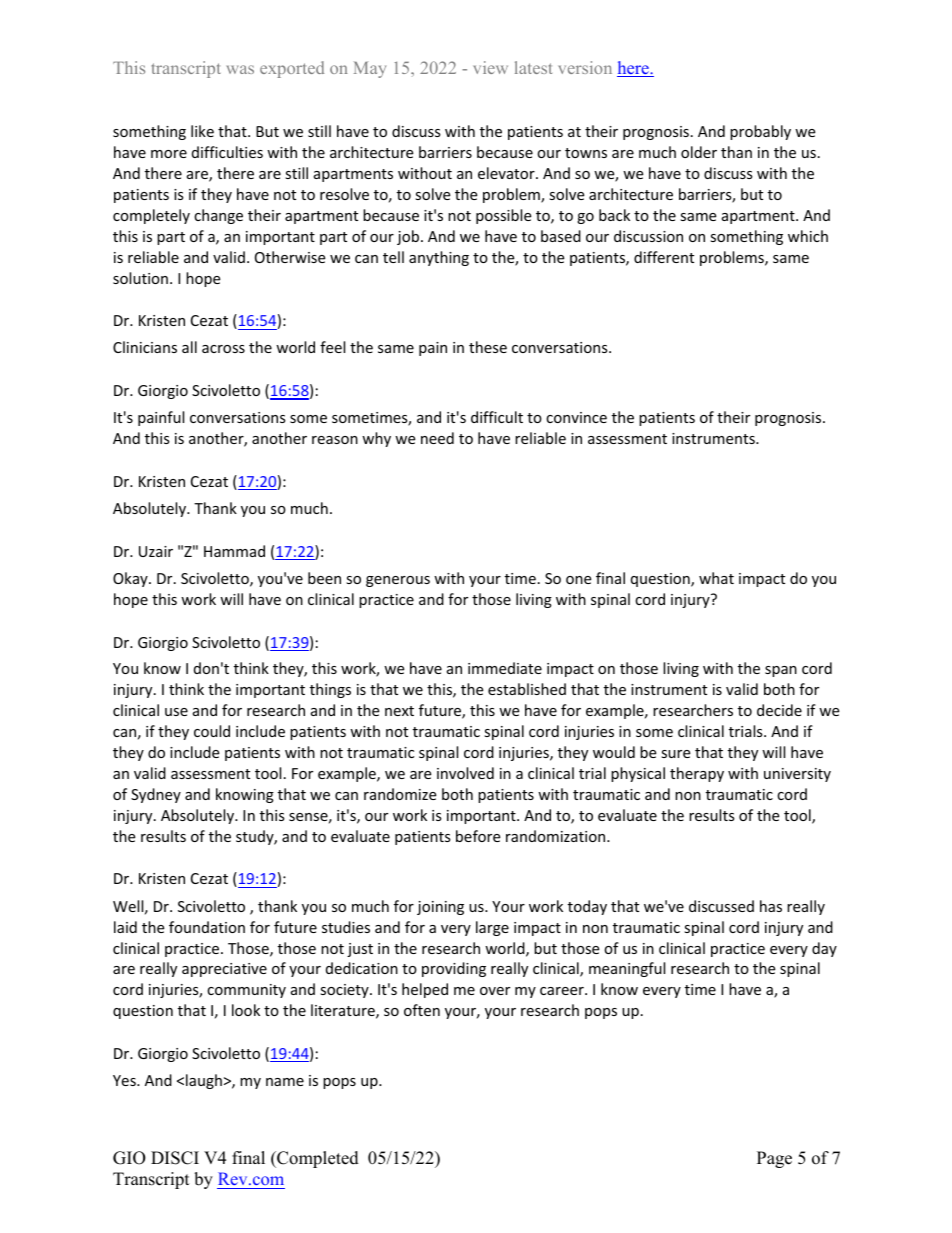  I want to click on view, so click(491, 67).
